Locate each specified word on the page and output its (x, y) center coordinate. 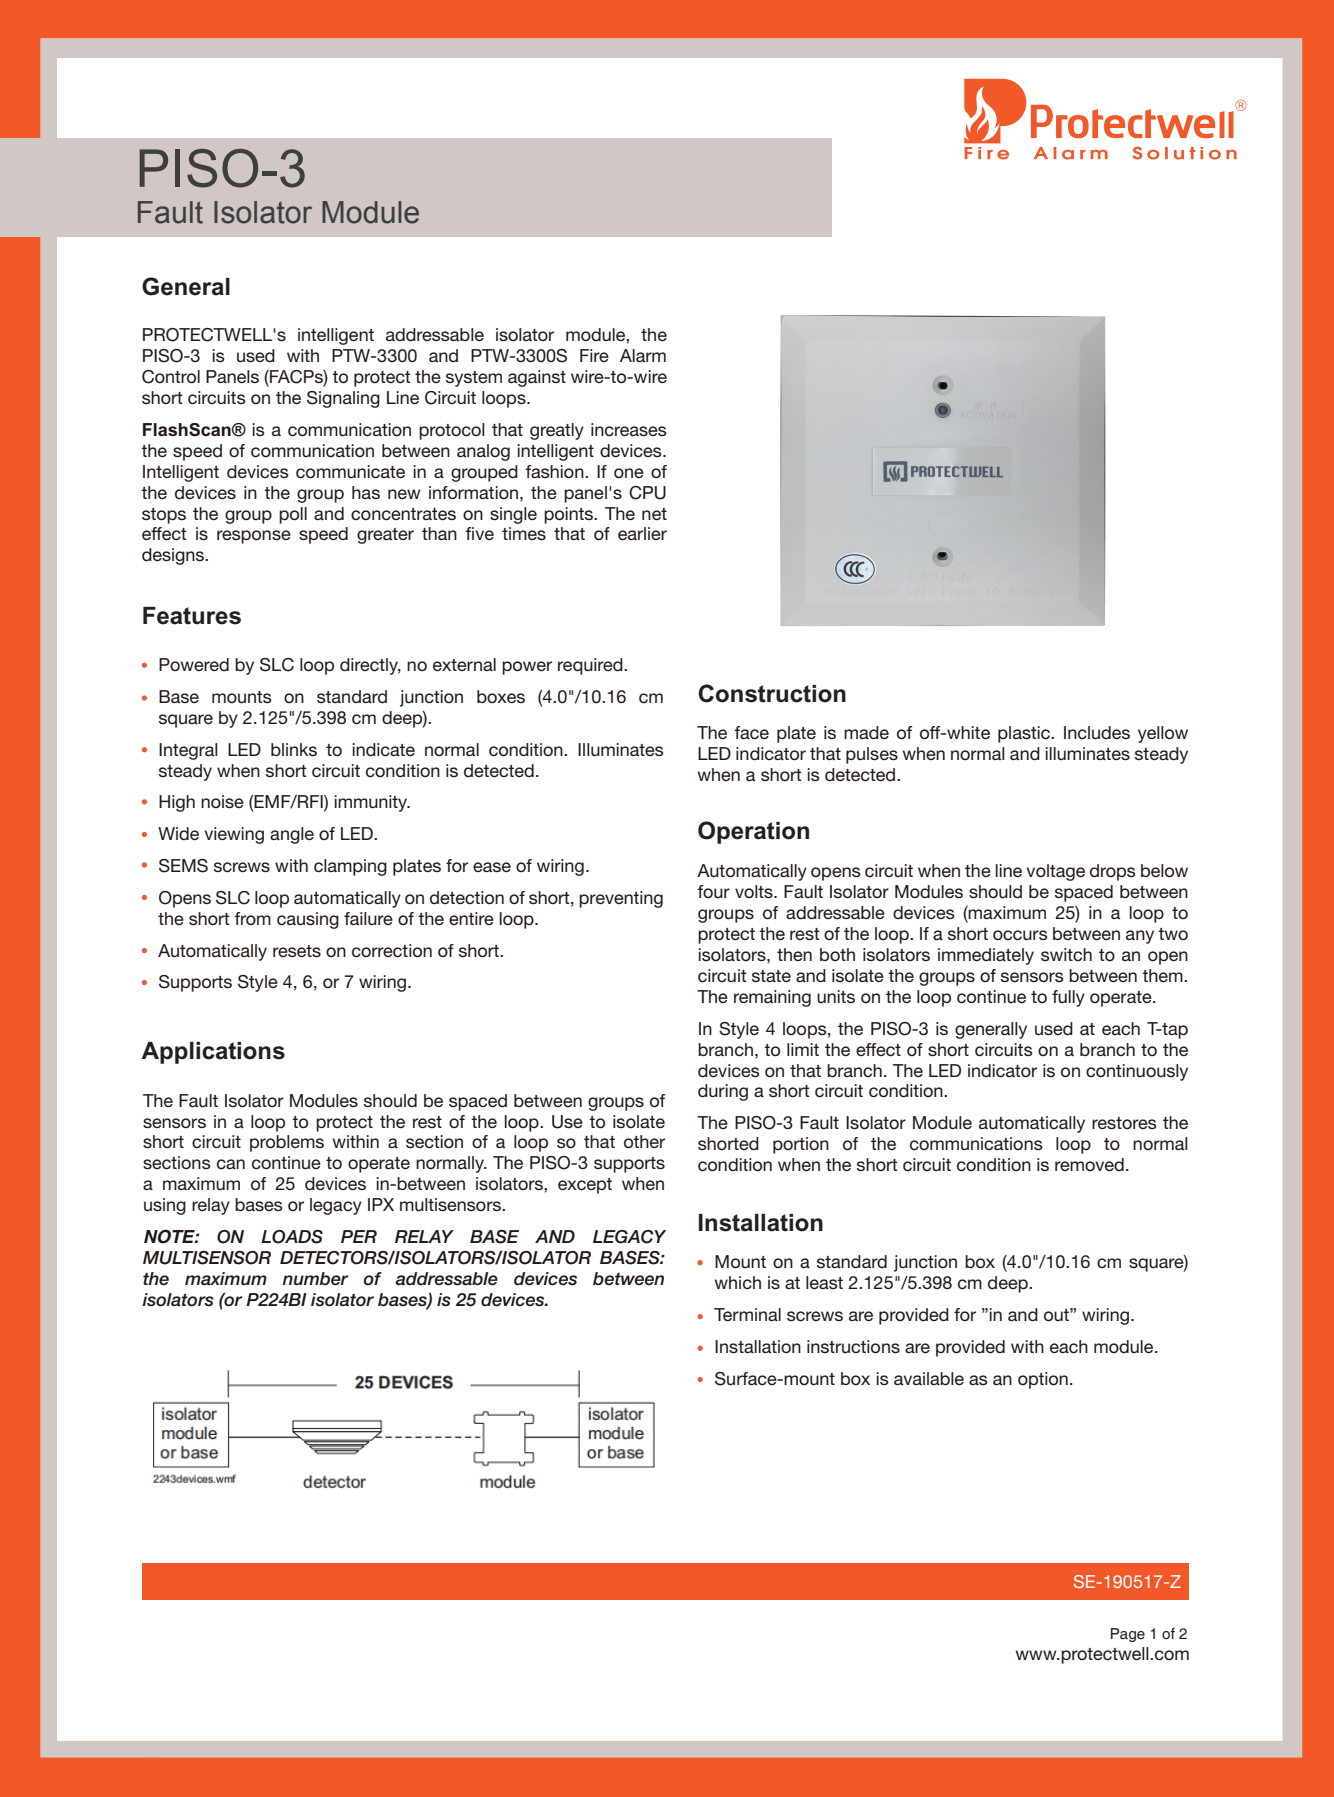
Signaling (343, 399)
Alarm (643, 355)
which (737, 1283)
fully (1068, 998)
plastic (1025, 734)
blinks (294, 749)
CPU (647, 493)
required (591, 666)
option (1043, 1380)
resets (297, 951)
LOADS (292, 1237)
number (315, 1279)
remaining (772, 998)
